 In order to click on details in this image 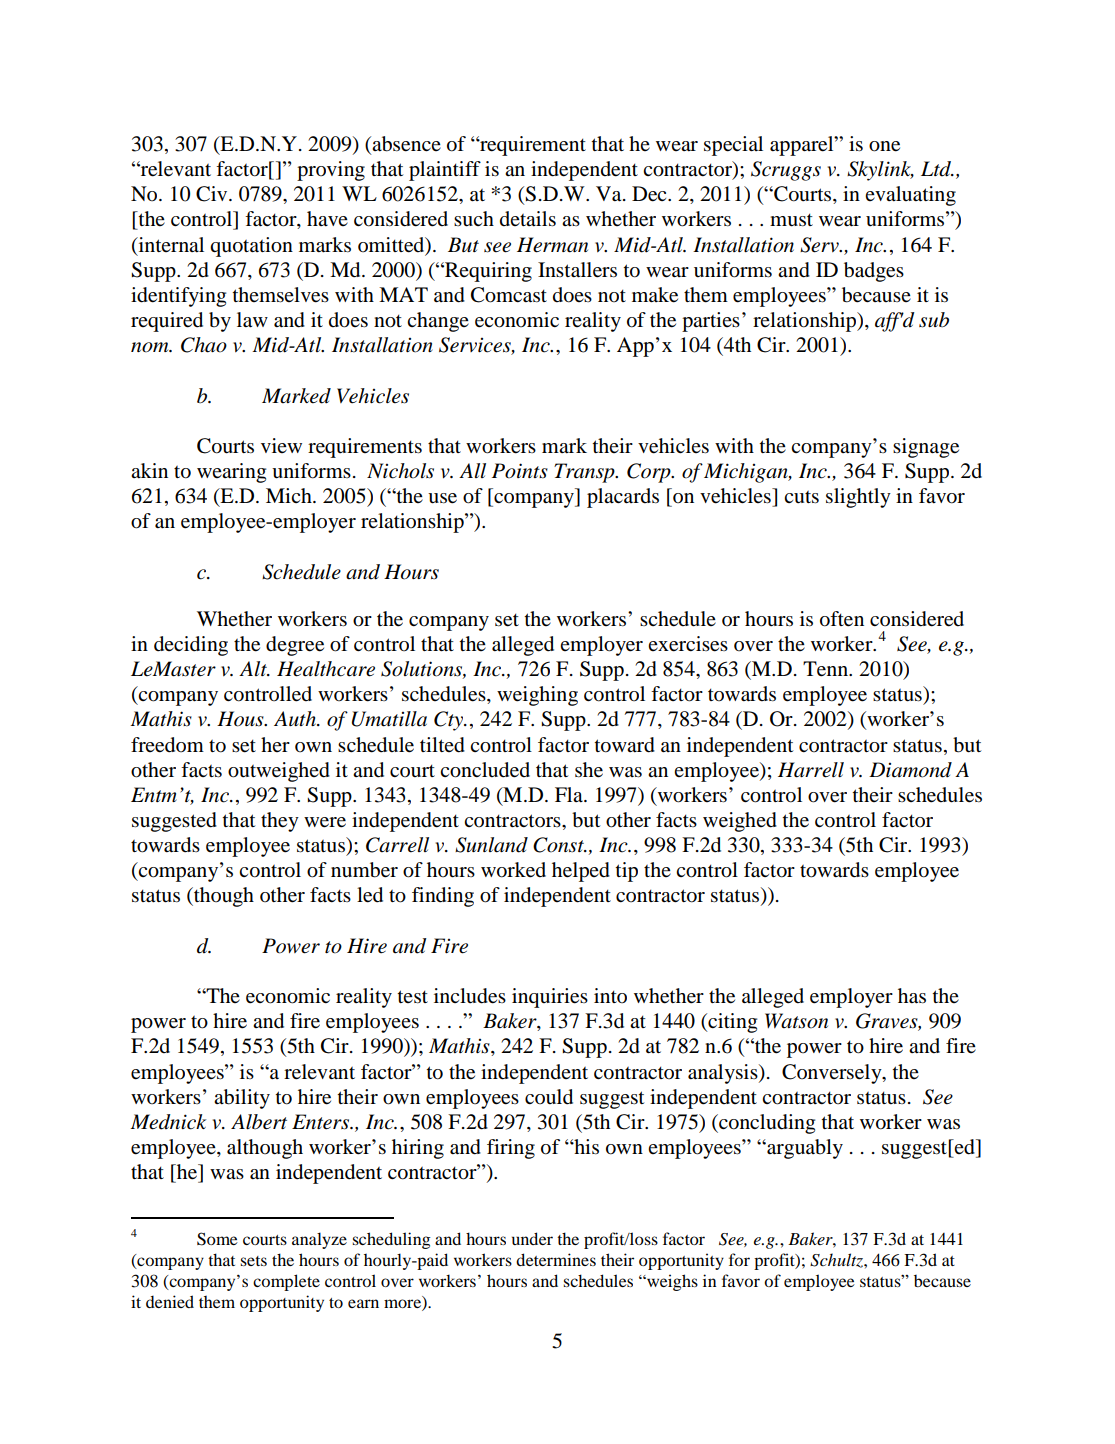, I will do `click(528, 219)`.
